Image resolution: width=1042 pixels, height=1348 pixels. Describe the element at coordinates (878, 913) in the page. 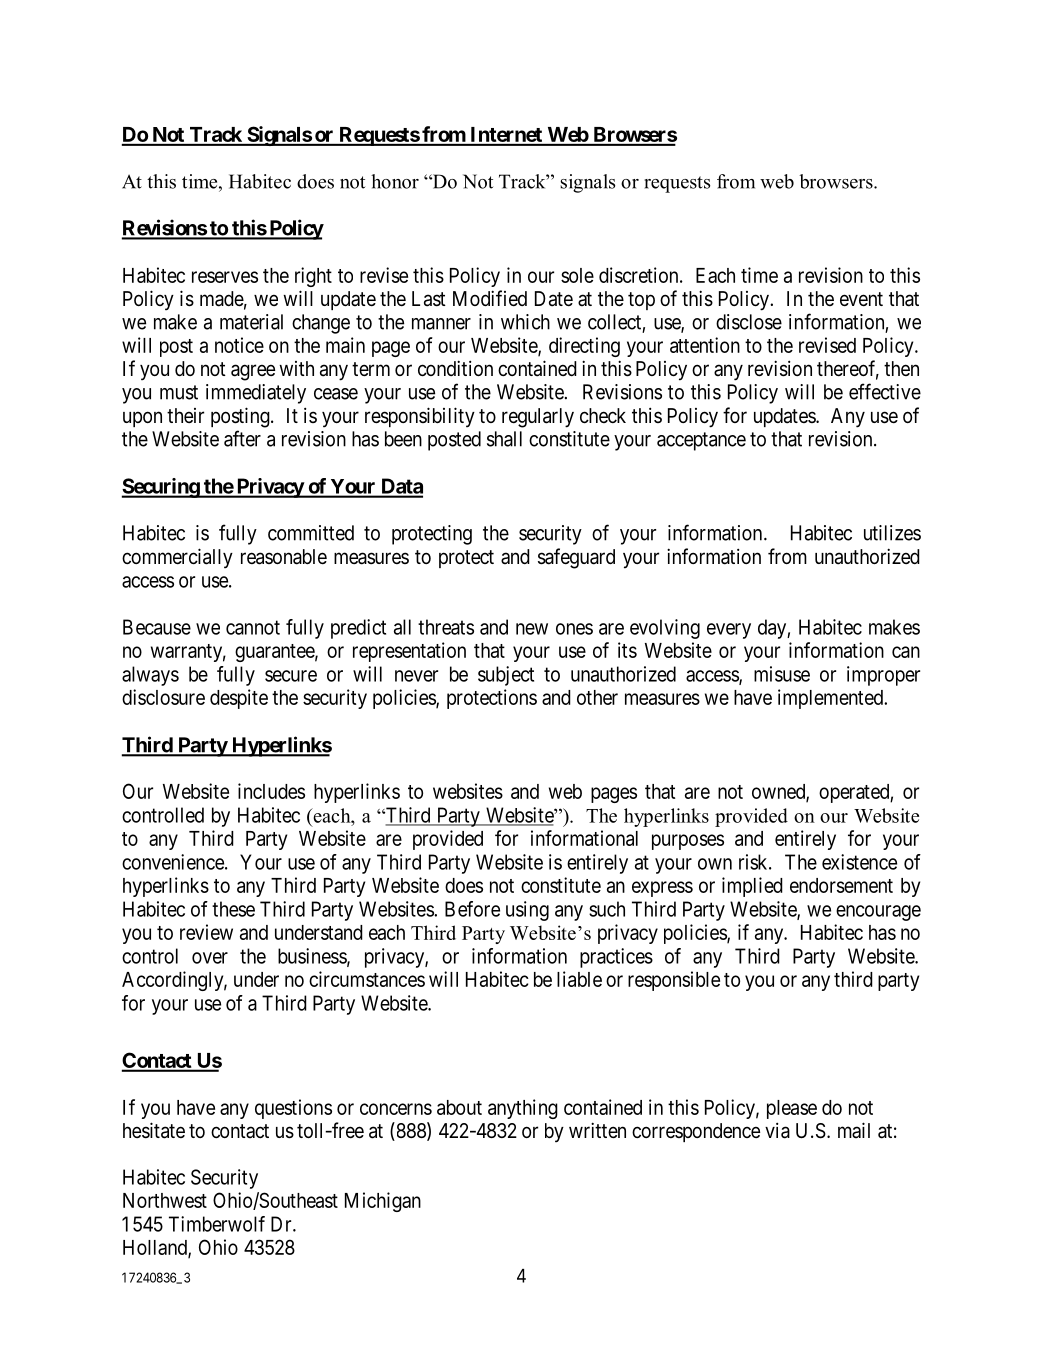

I see `encourage` at that location.
